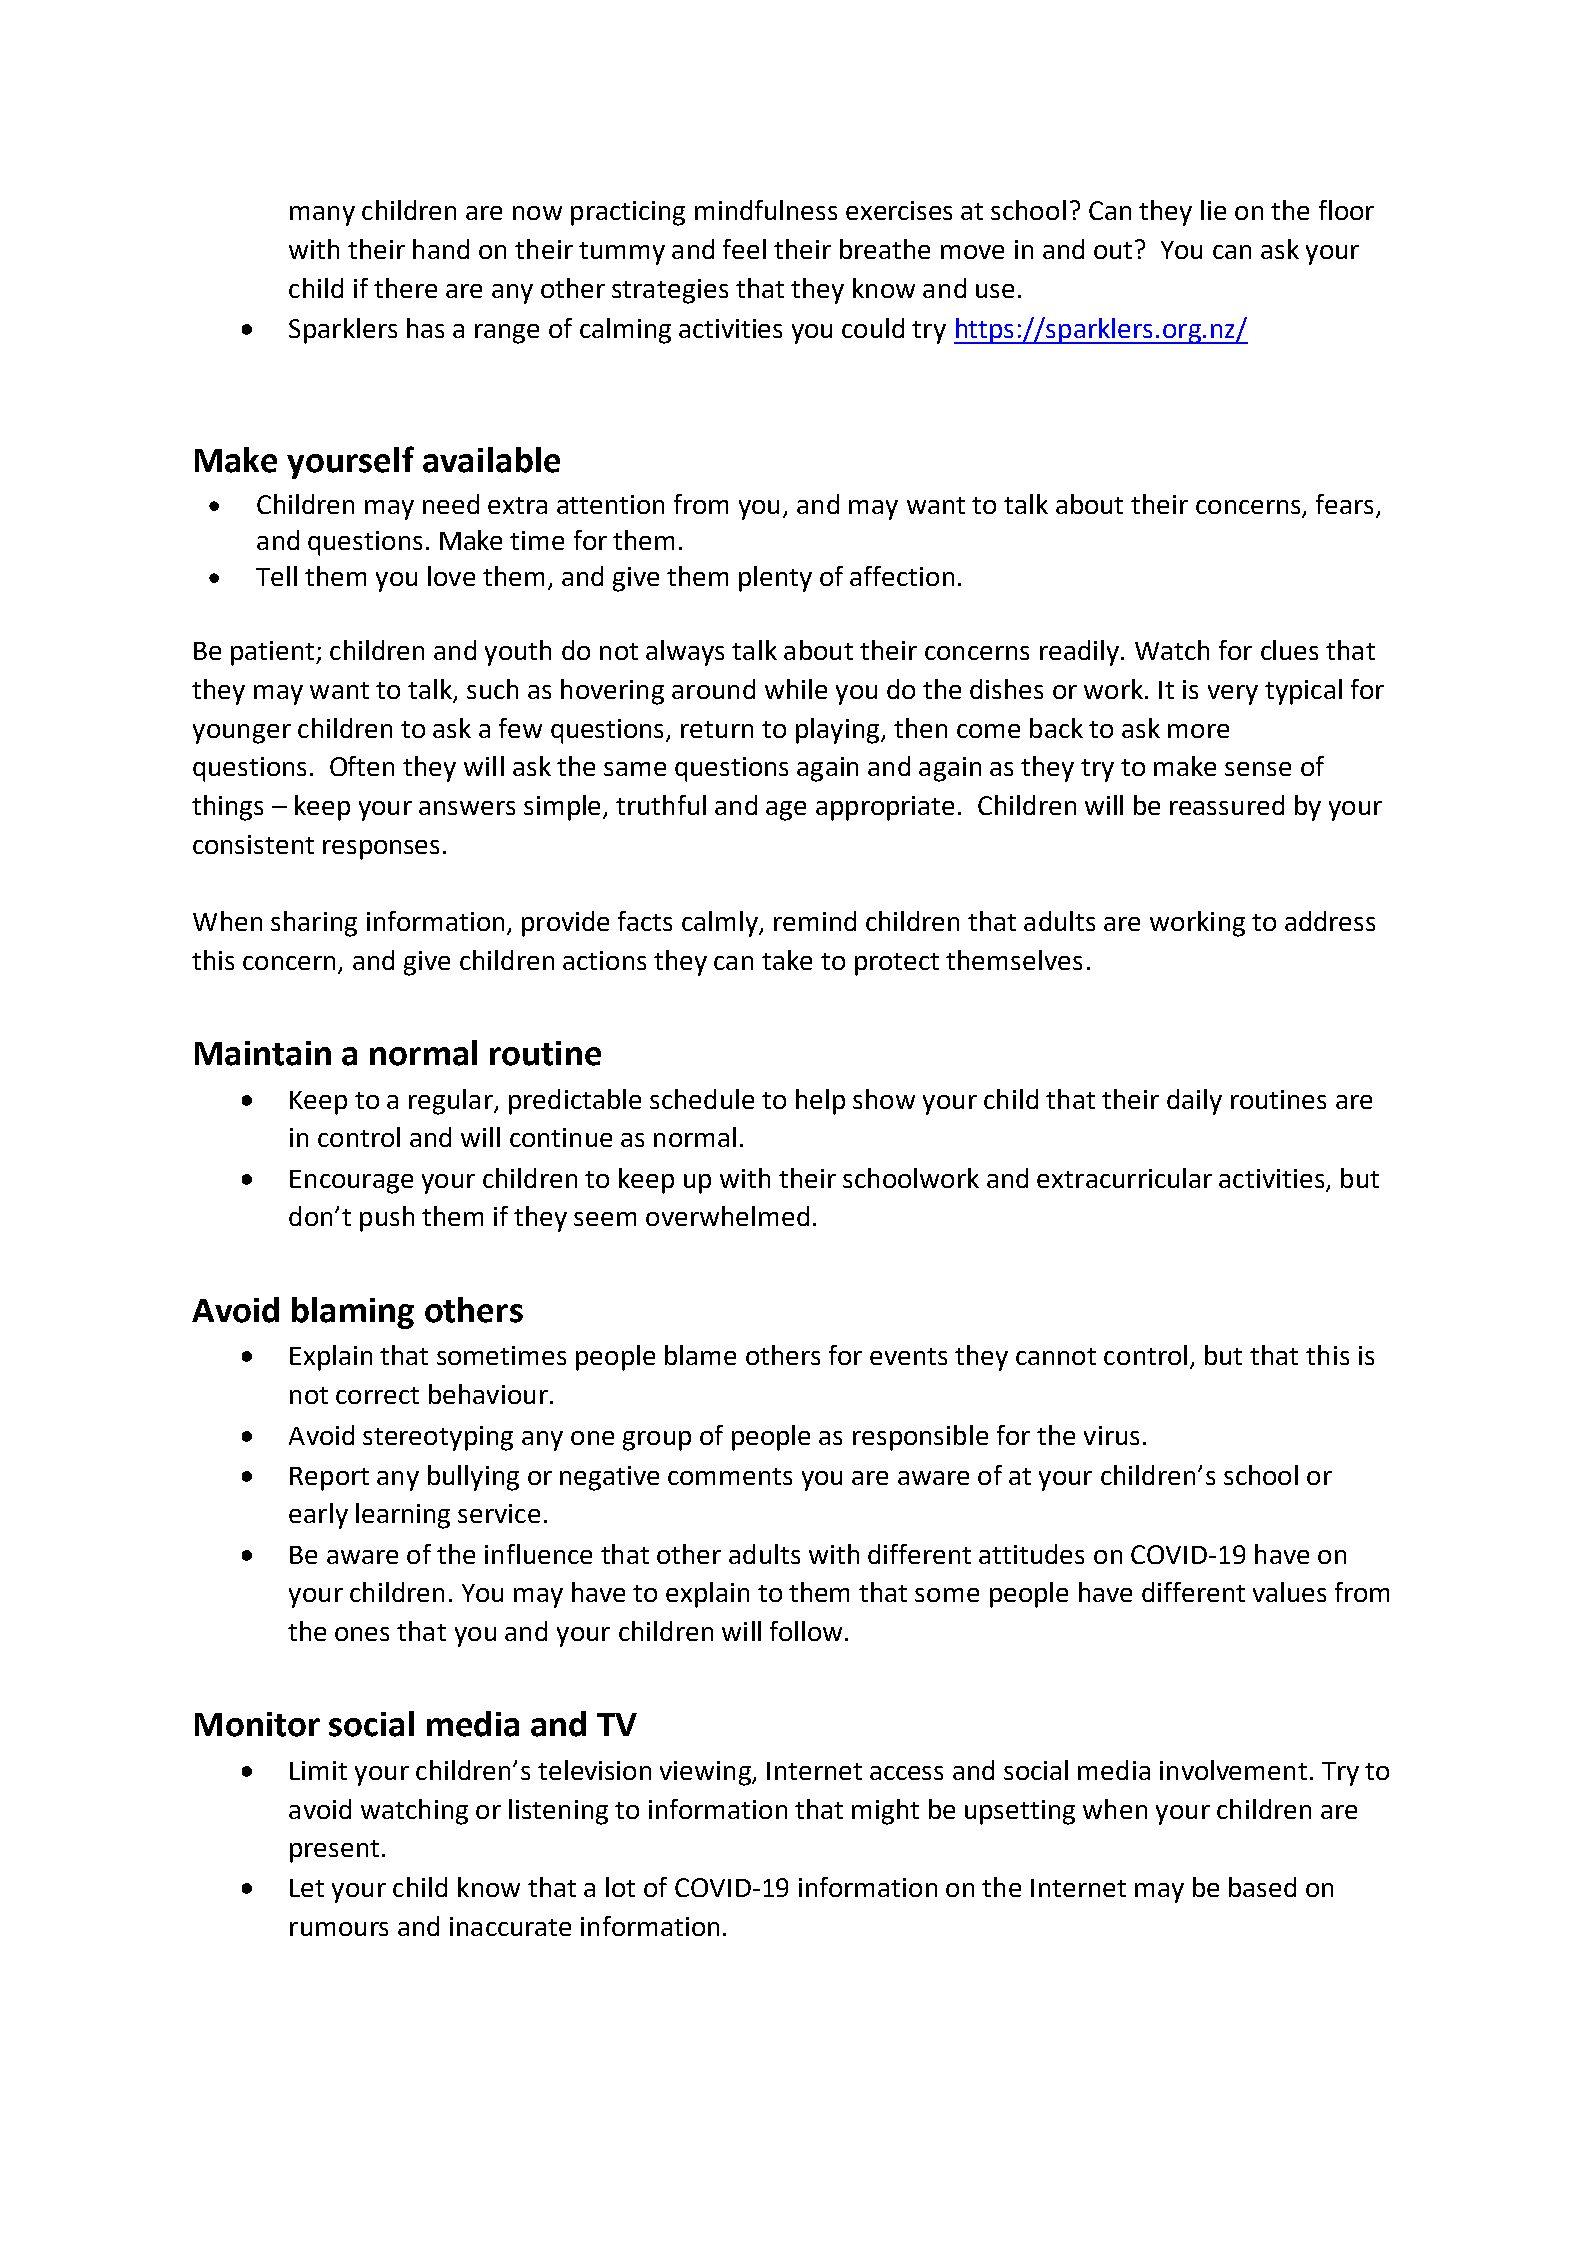 The width and height of the screenshot is (1589, 2248). I want to click on appropriate, so click(885, 808).
